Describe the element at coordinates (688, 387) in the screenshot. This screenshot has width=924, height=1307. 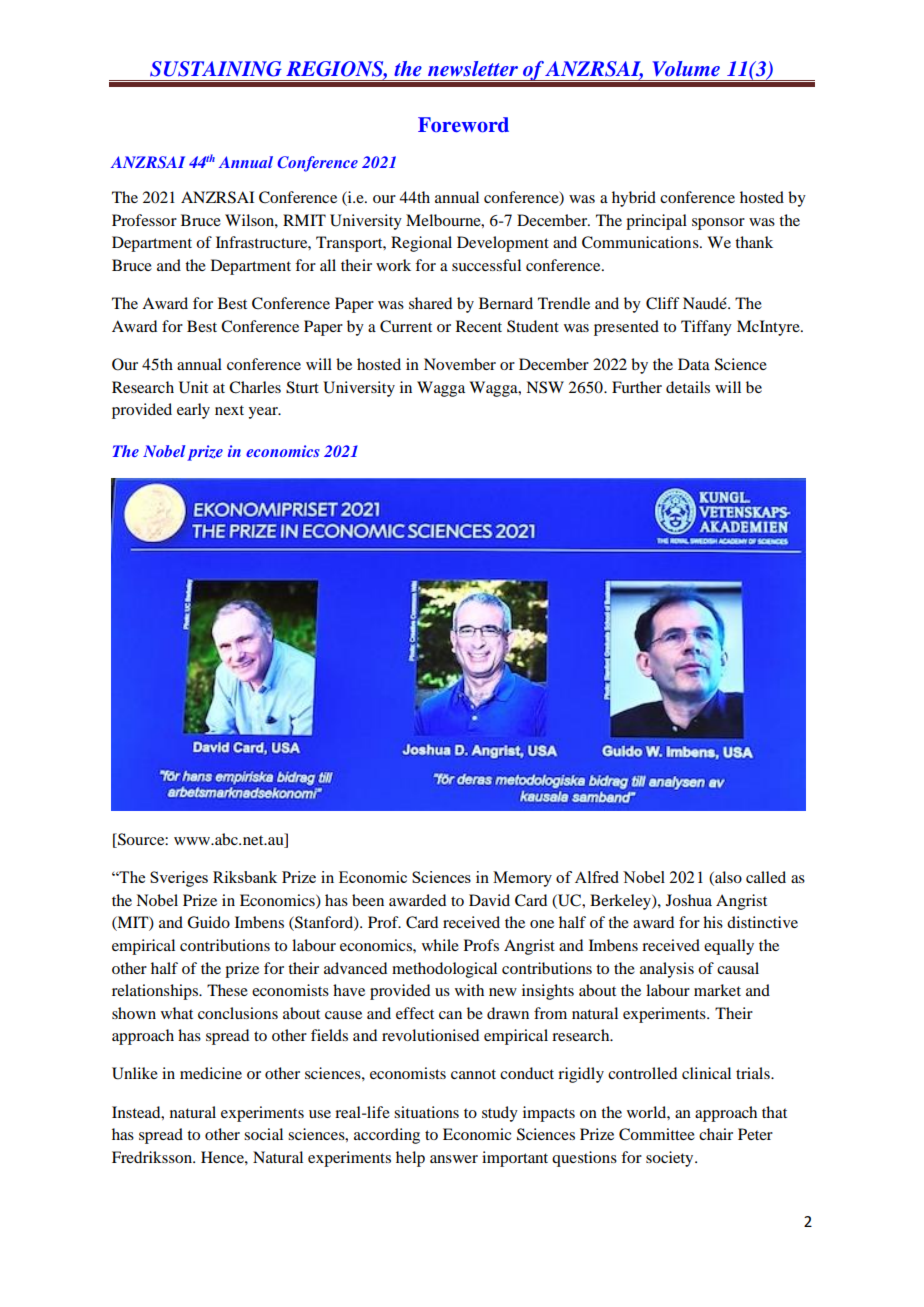
I see `details` at that location.
